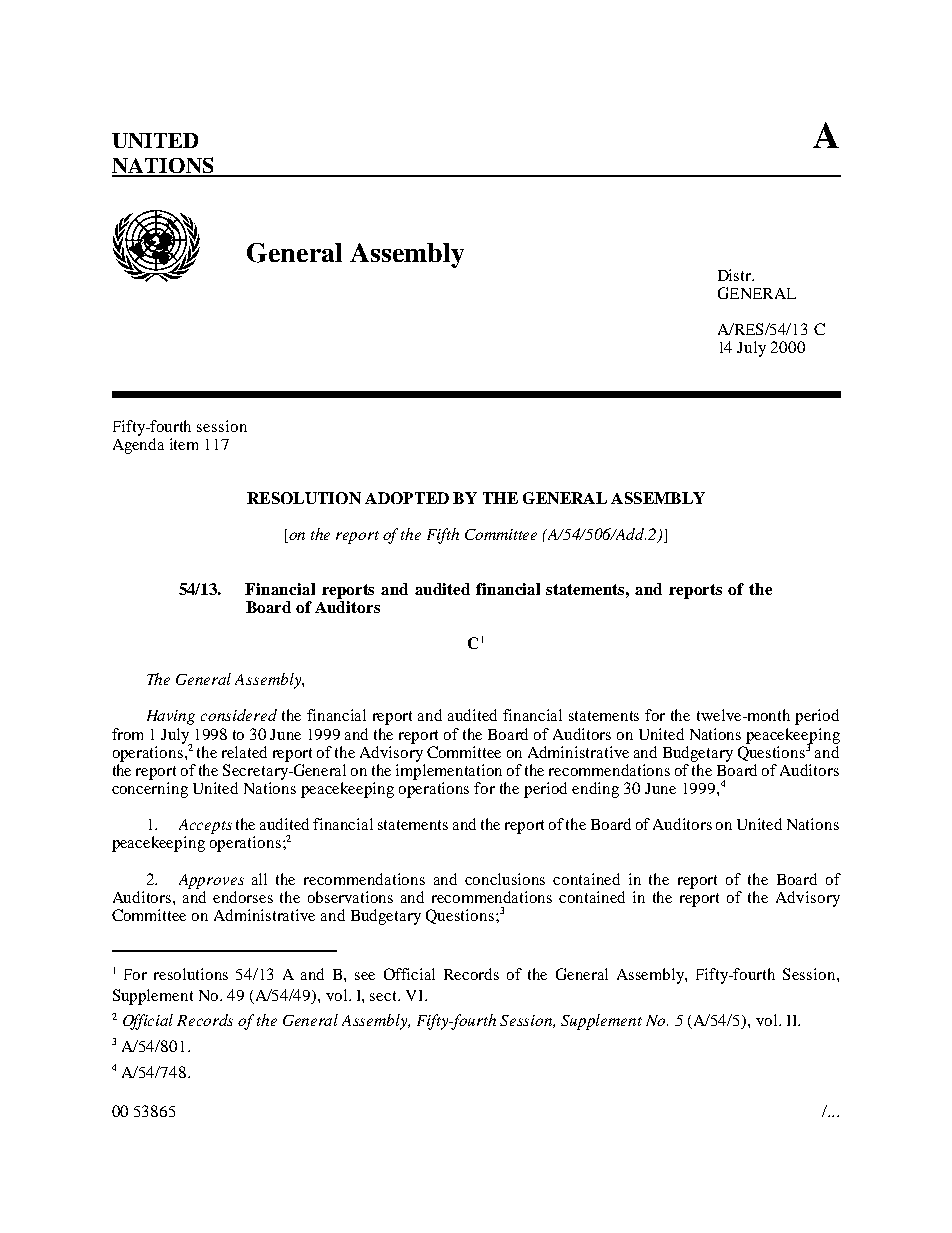 This document has width=952, height=1233. I want to click on item, so click(184, 444).
